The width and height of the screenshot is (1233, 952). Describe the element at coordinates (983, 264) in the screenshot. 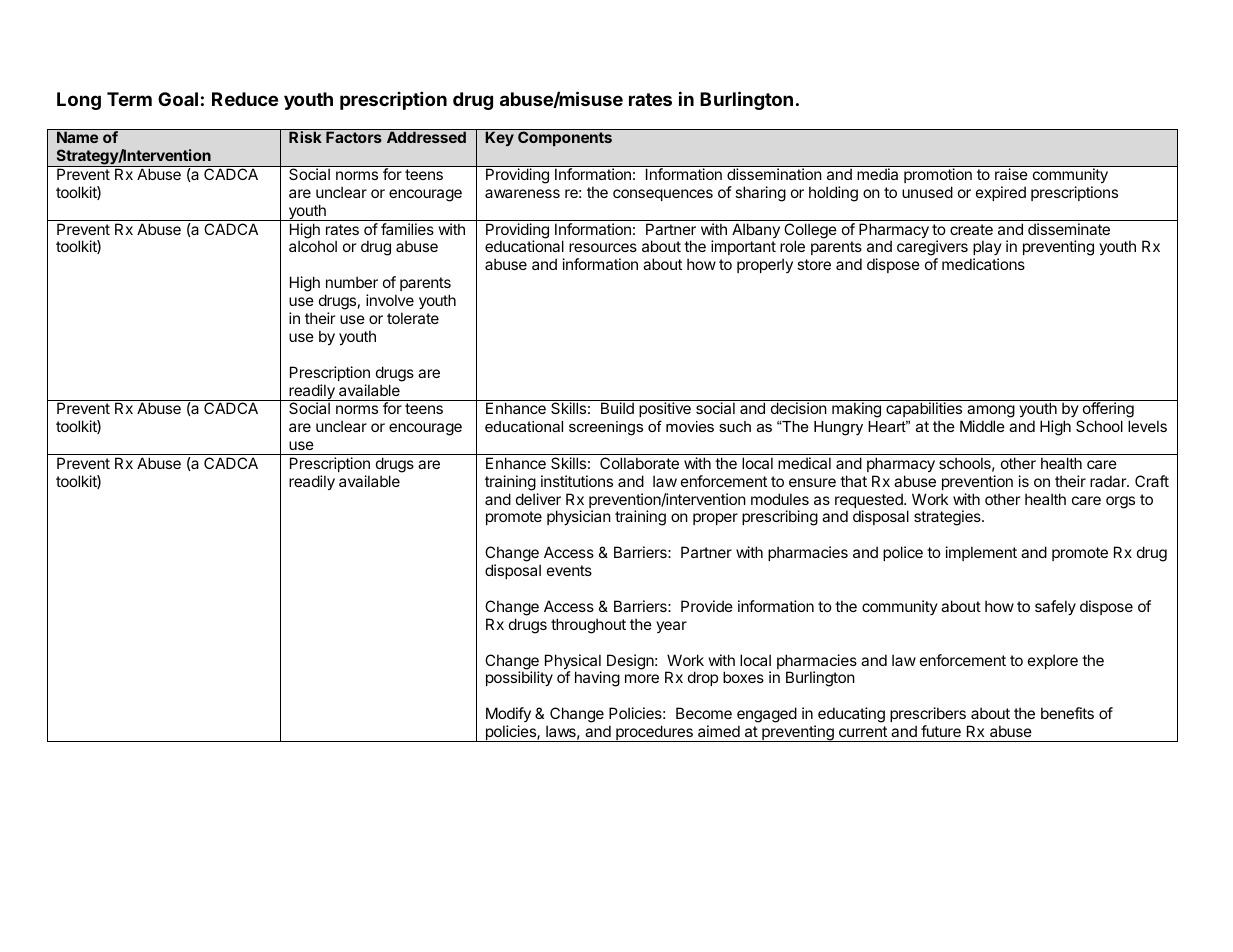

I see `medications` at that location.
